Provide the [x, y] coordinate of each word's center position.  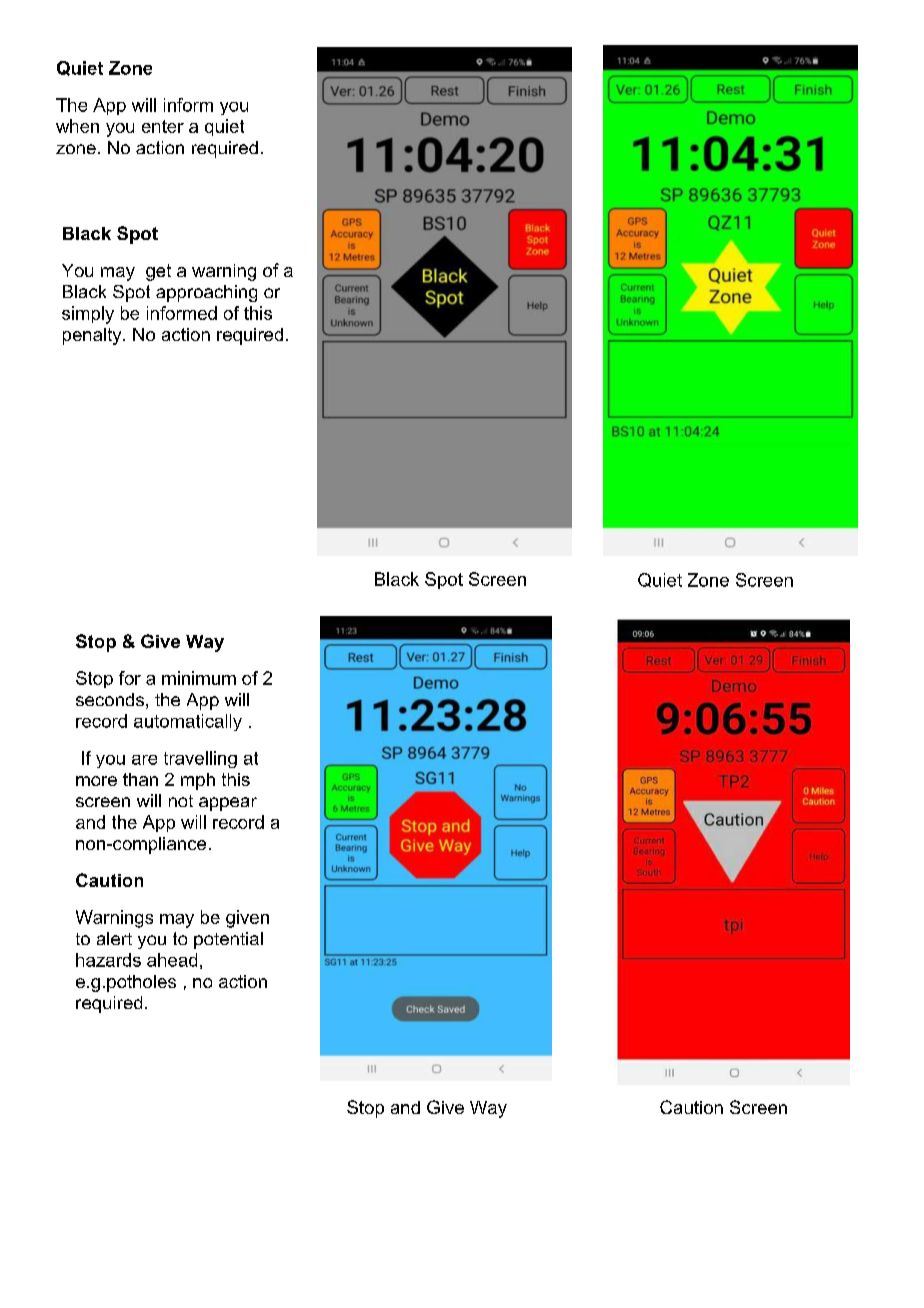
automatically [188, 722]
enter [163, 126]
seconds [110, 699]
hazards [108, 960]
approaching [206, 293]
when [77, 126]
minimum [199, 678]
